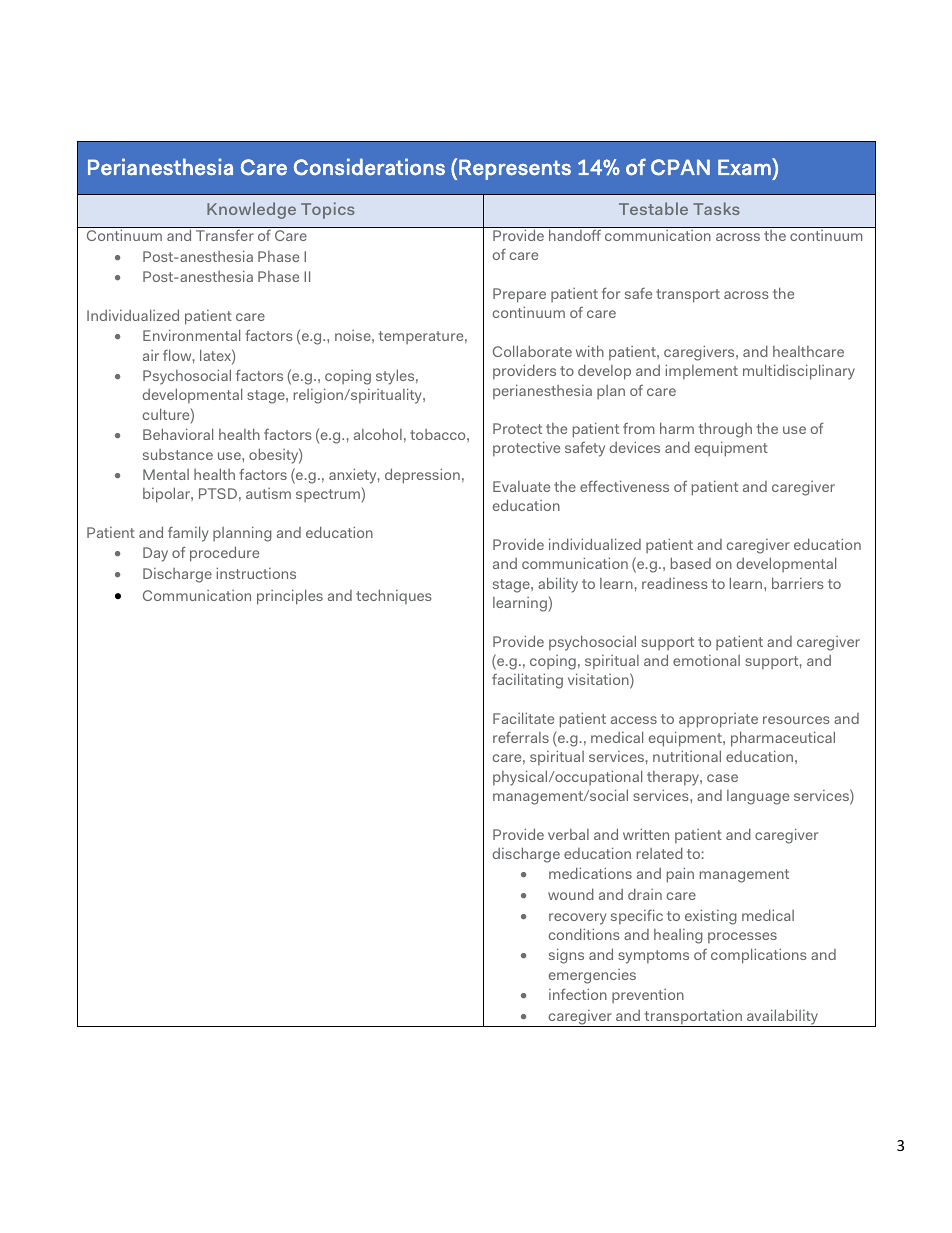 The image size is (952, 1233). I want to click on principles, so click(290, 597).
